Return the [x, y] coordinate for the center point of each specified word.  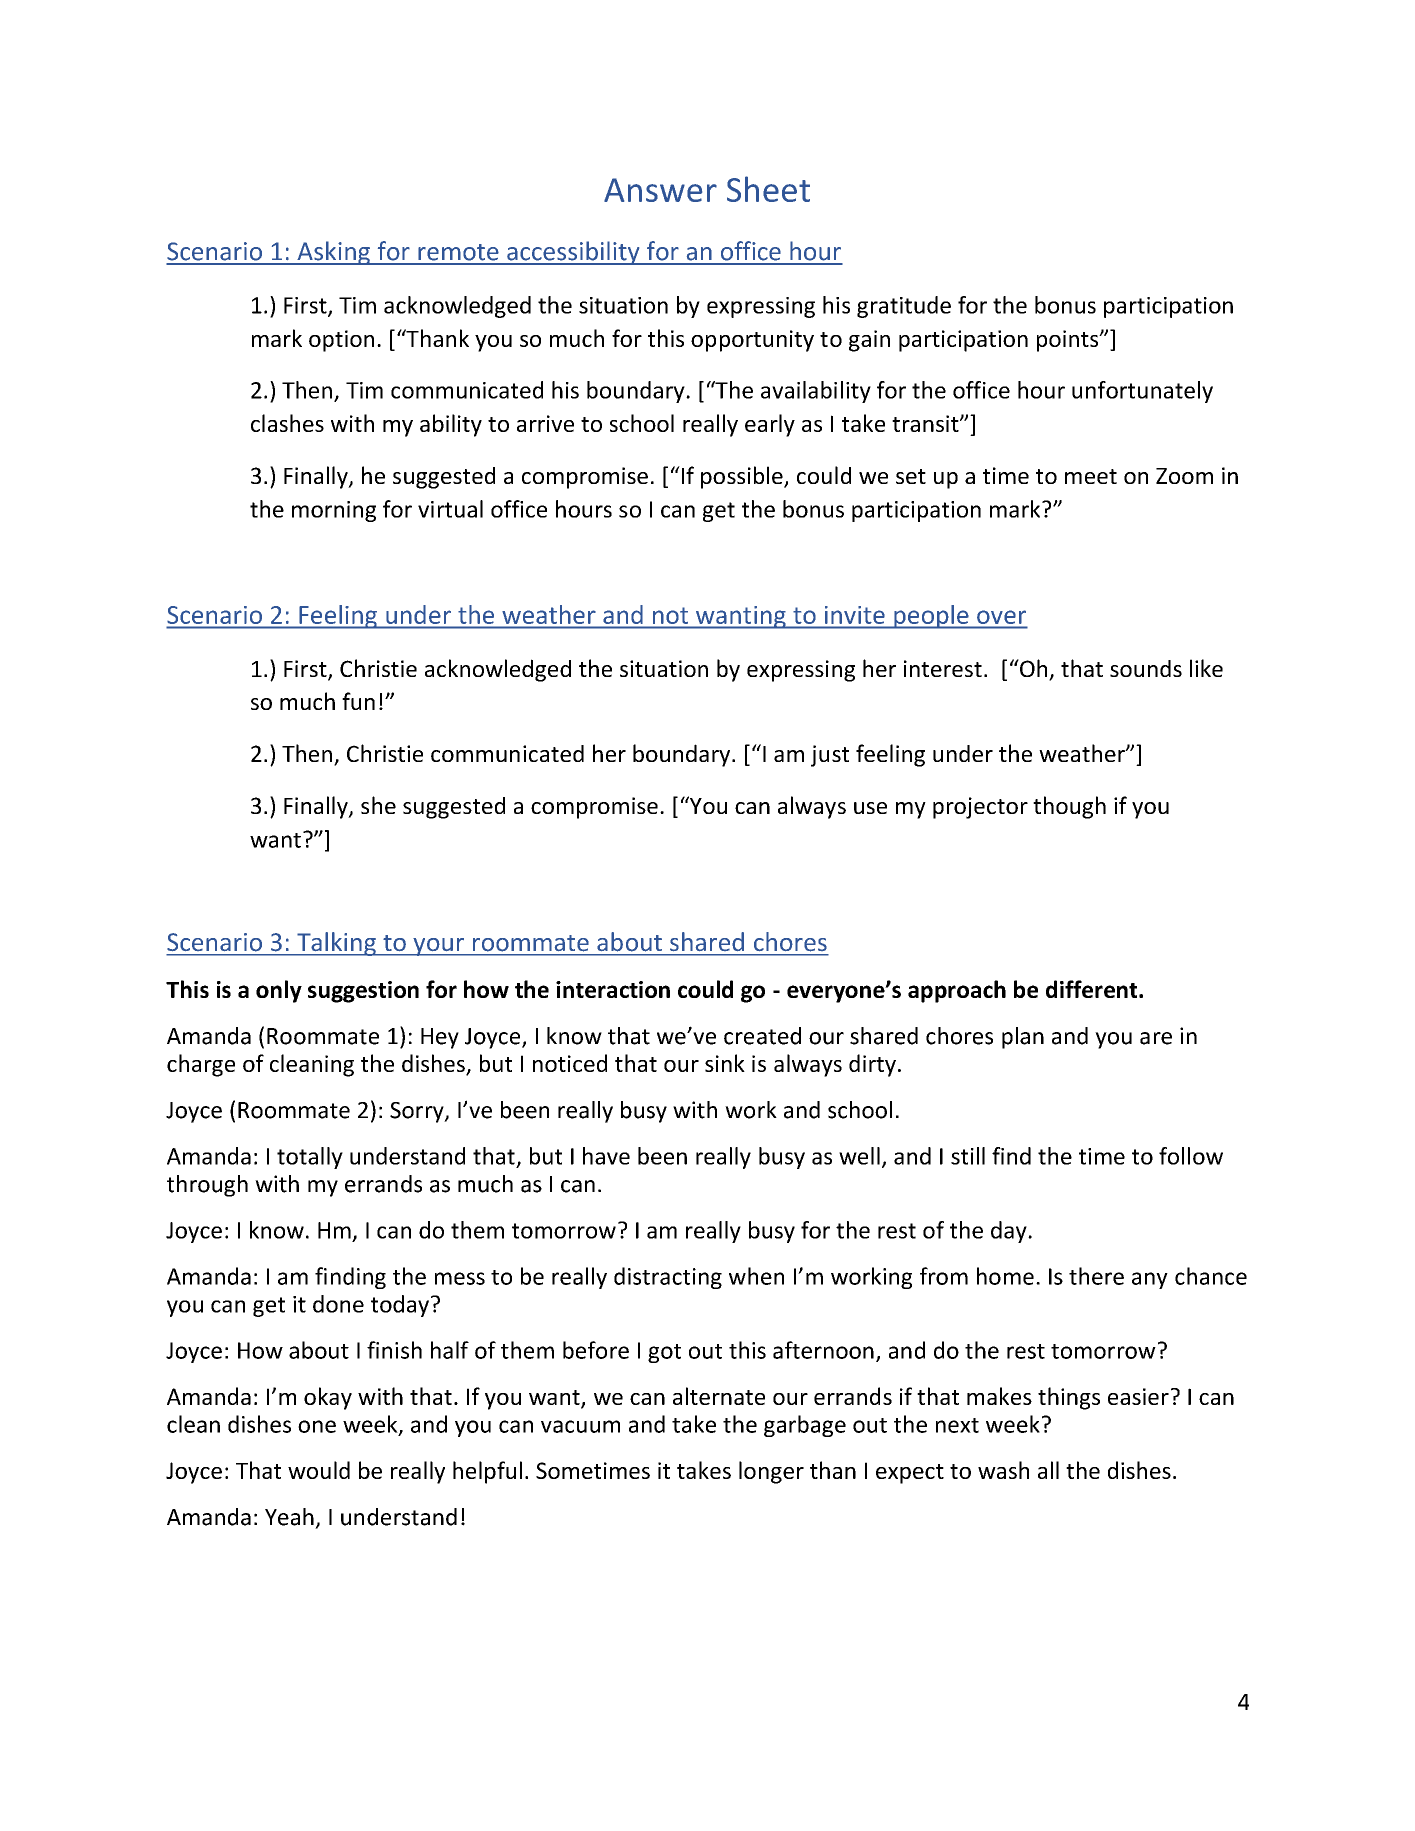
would [319, 1470]
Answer [660, 190]
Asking [333, 253]
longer [771, 1472]
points [1069, 341]
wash [1003, 1470]
